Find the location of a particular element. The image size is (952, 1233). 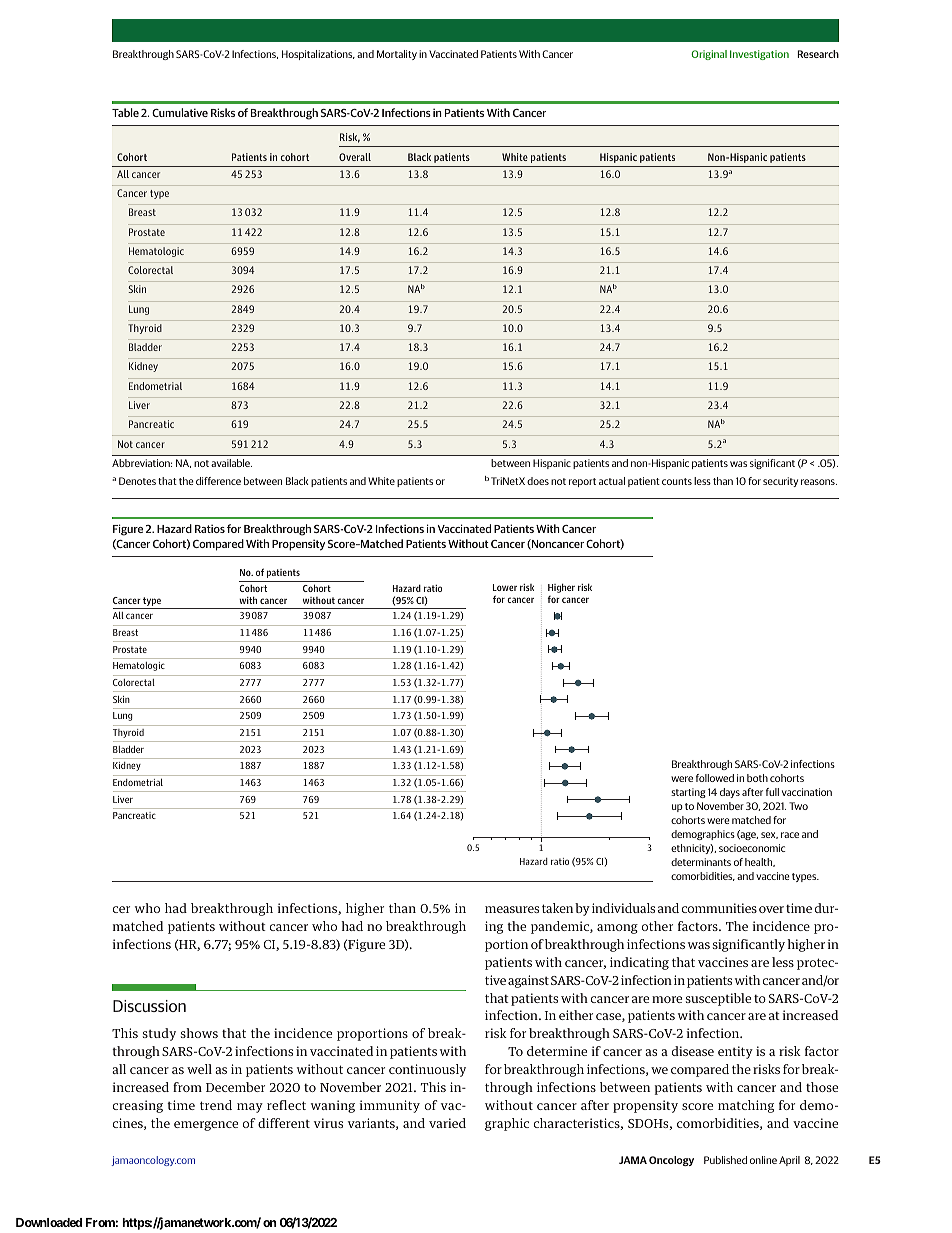

Lower is located at coordinates (505, 587).
